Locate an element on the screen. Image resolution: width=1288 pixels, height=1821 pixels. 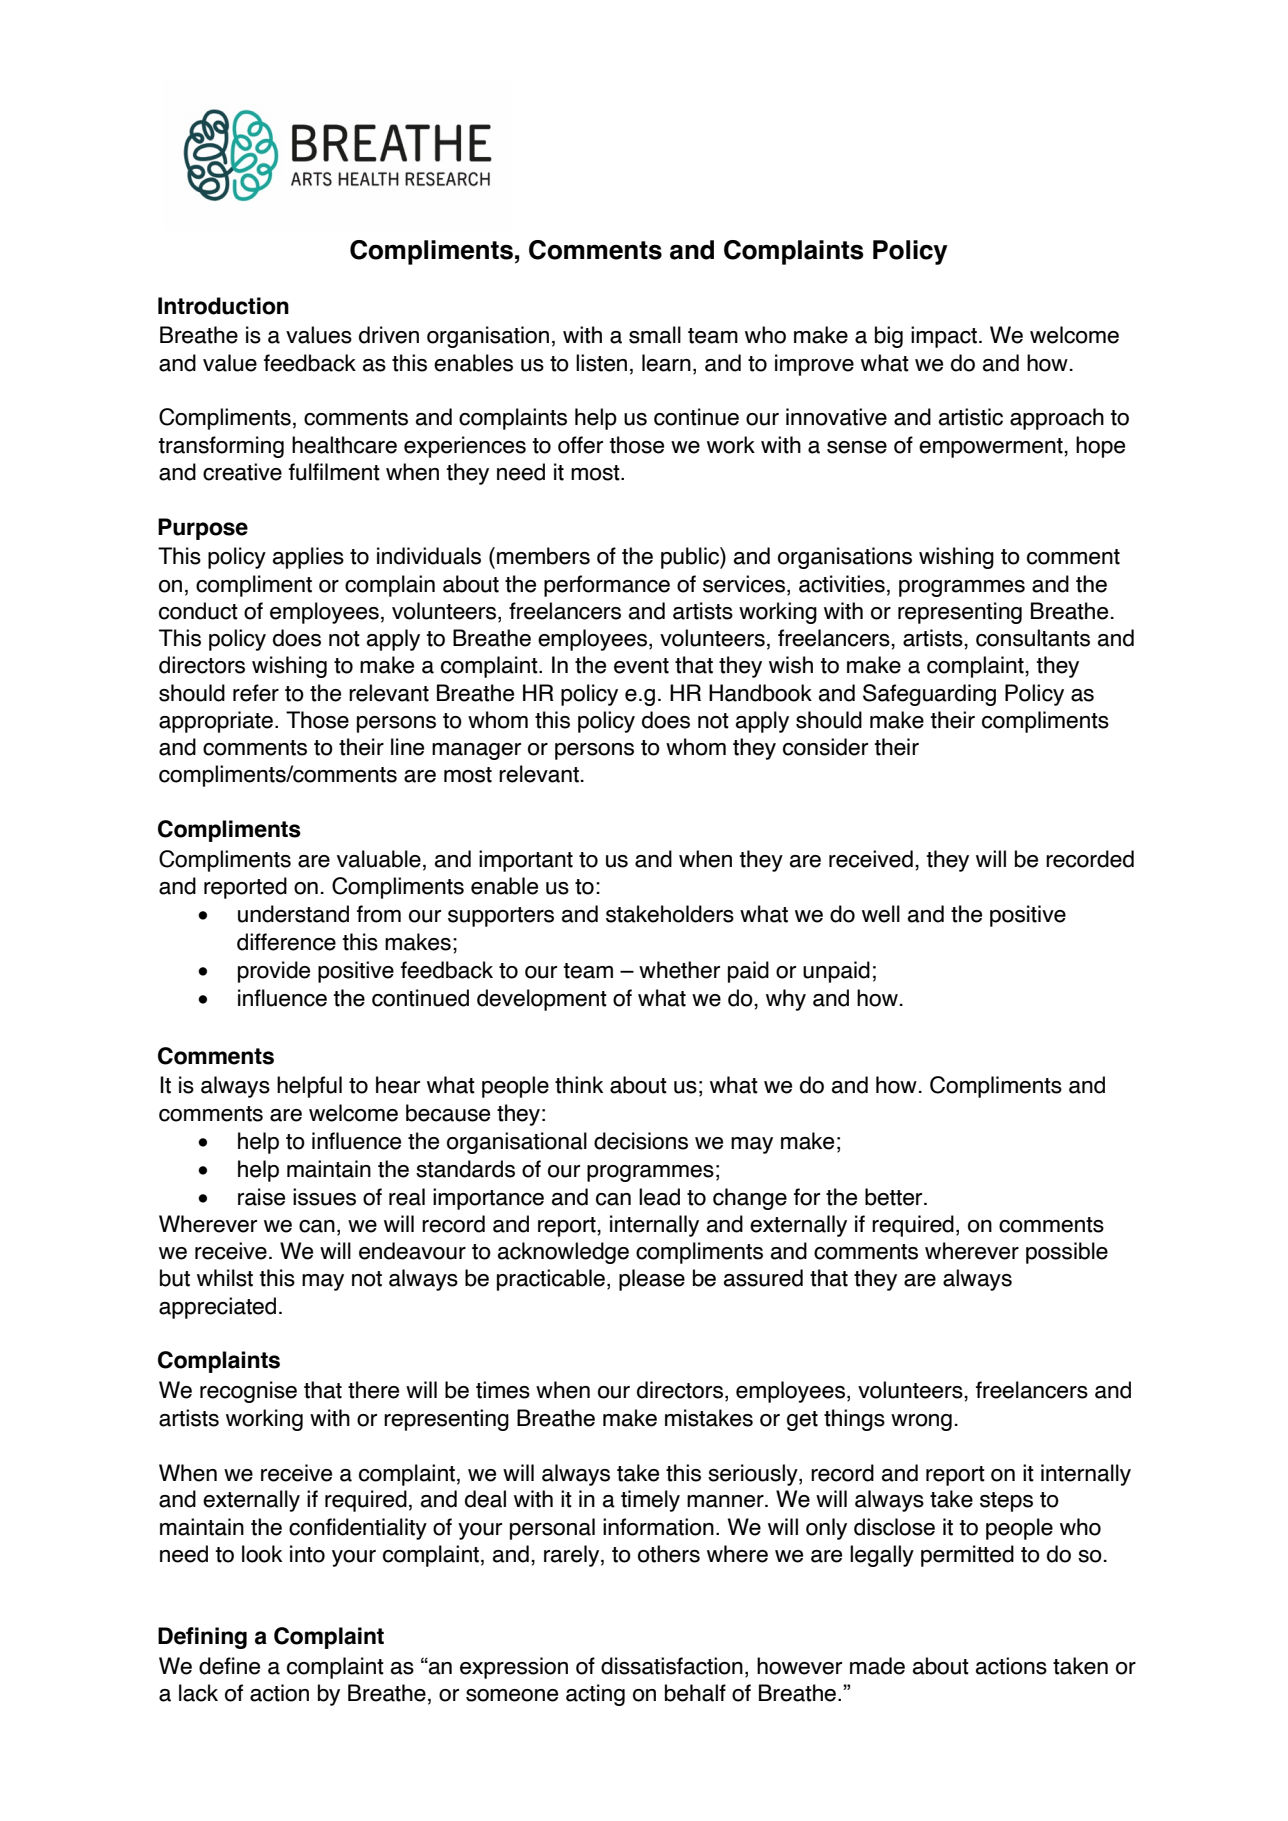
whether is located at coordinates (679, 970).
